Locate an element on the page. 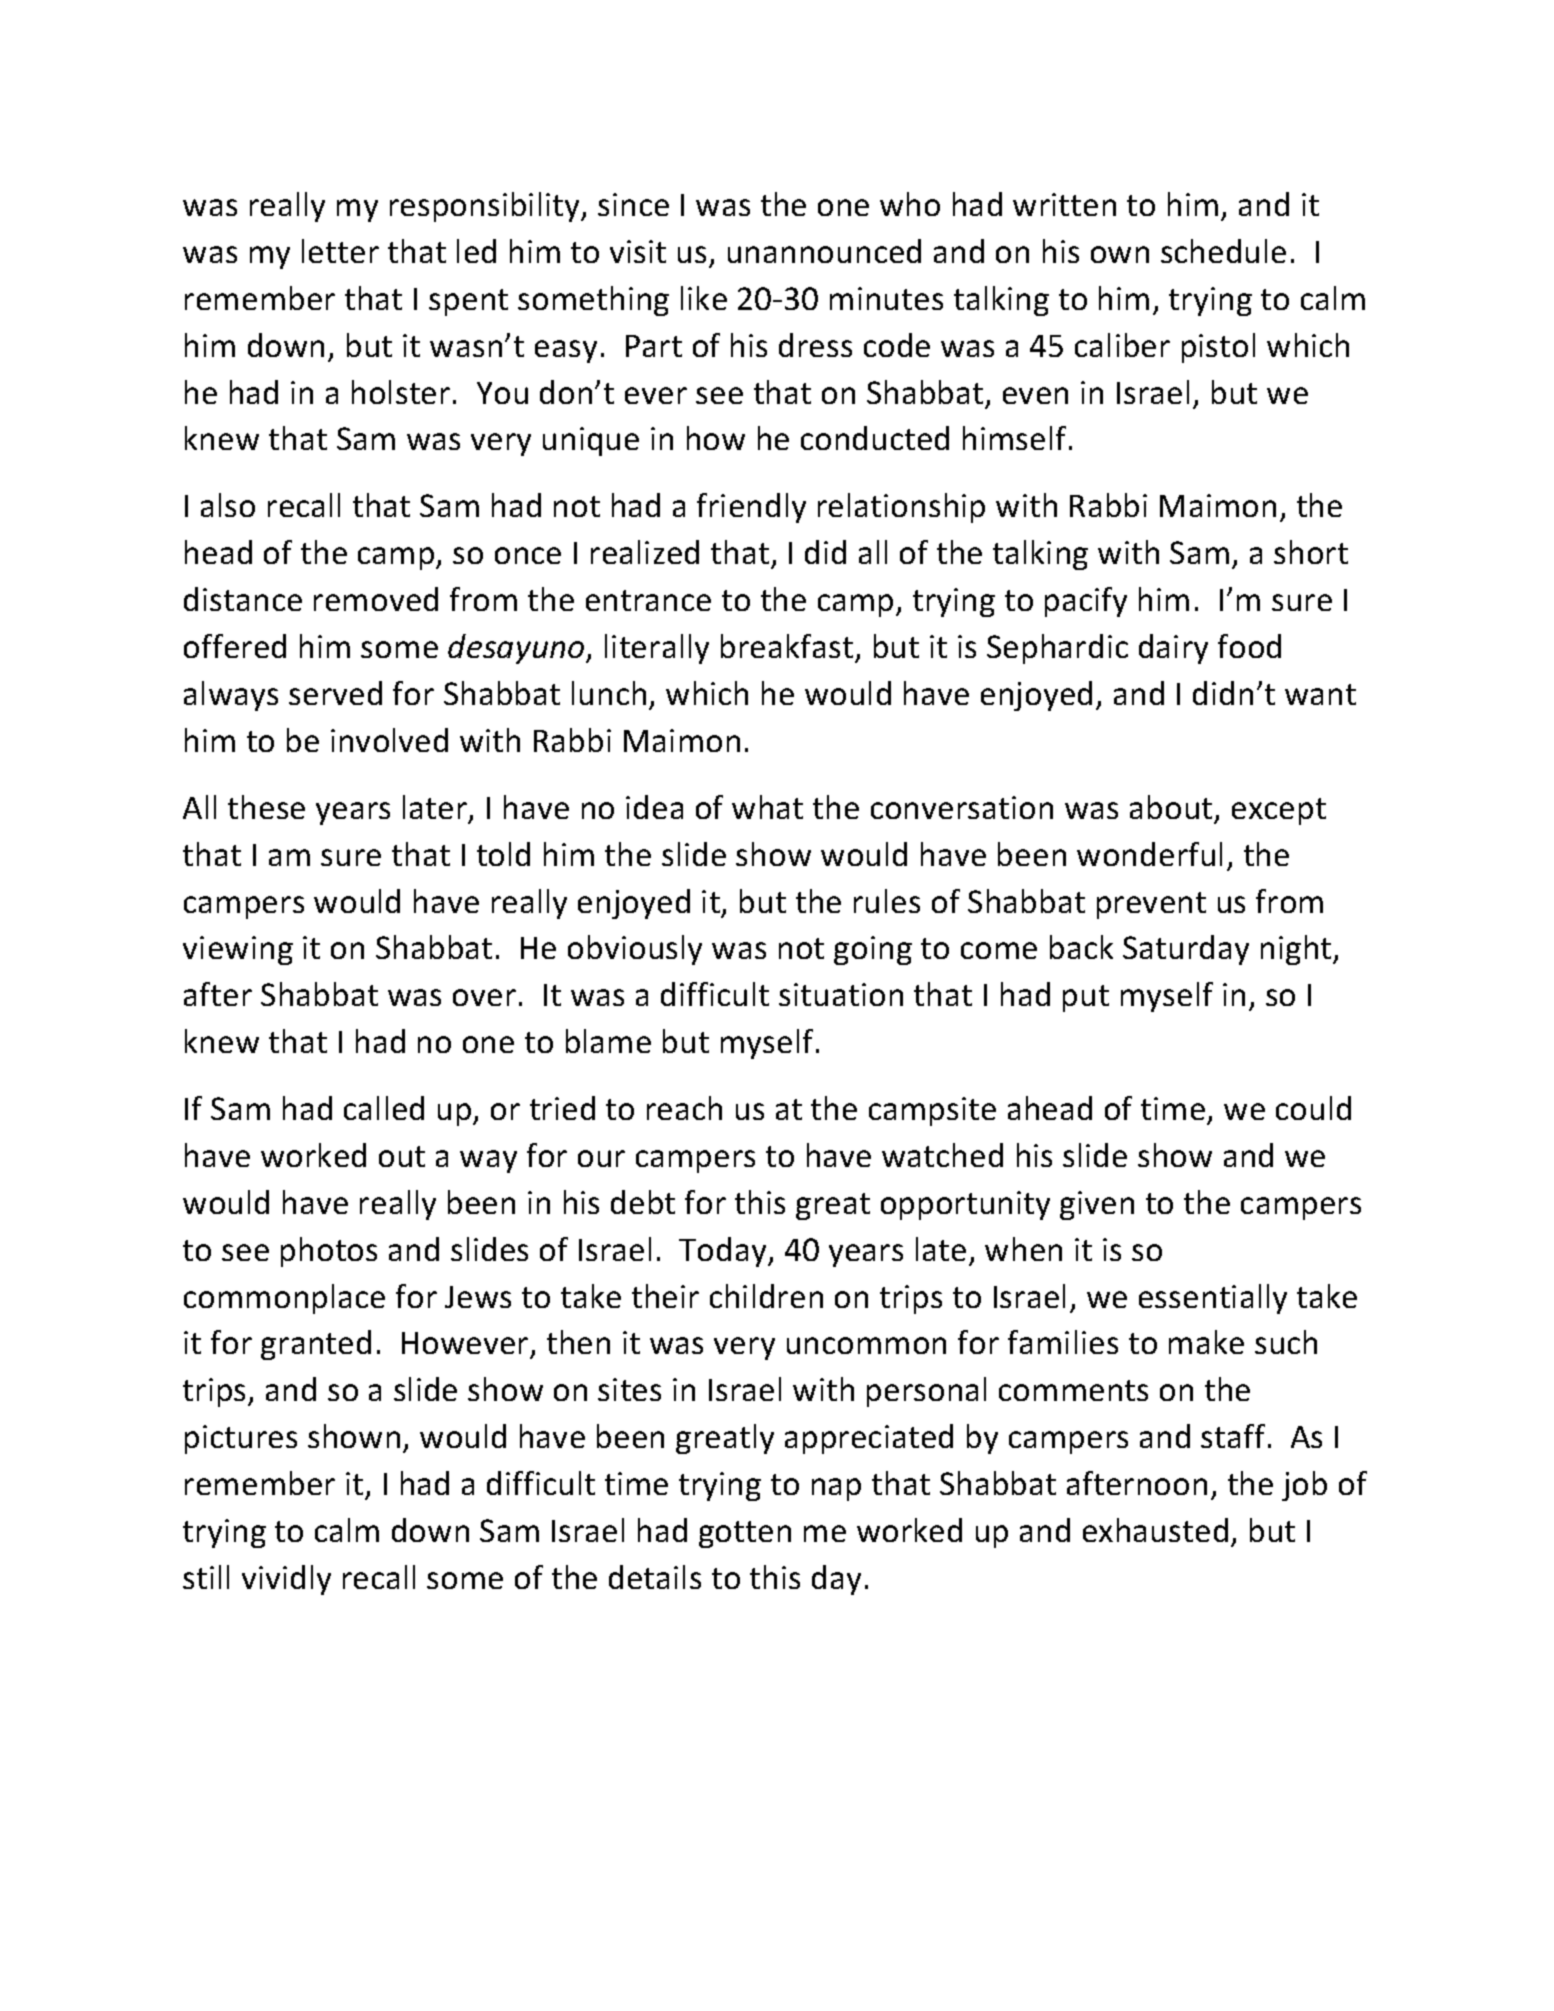  viewing is located at coordinates (238, 950).
